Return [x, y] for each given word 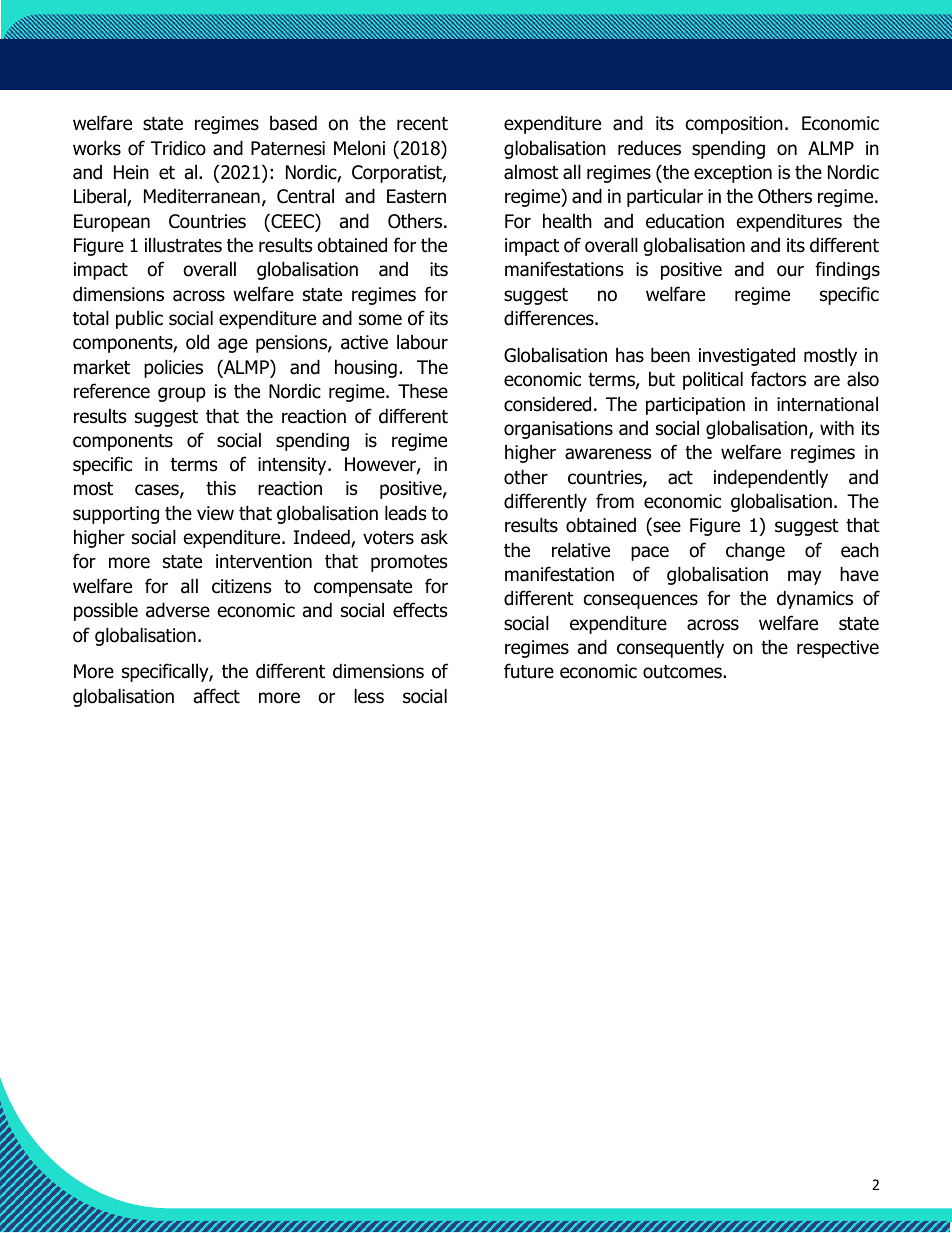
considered [547, 404]
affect [217, 696]
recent [422, 124]
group [182, 394]
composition [734, 125]
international [827, 404]
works [97, 148]
